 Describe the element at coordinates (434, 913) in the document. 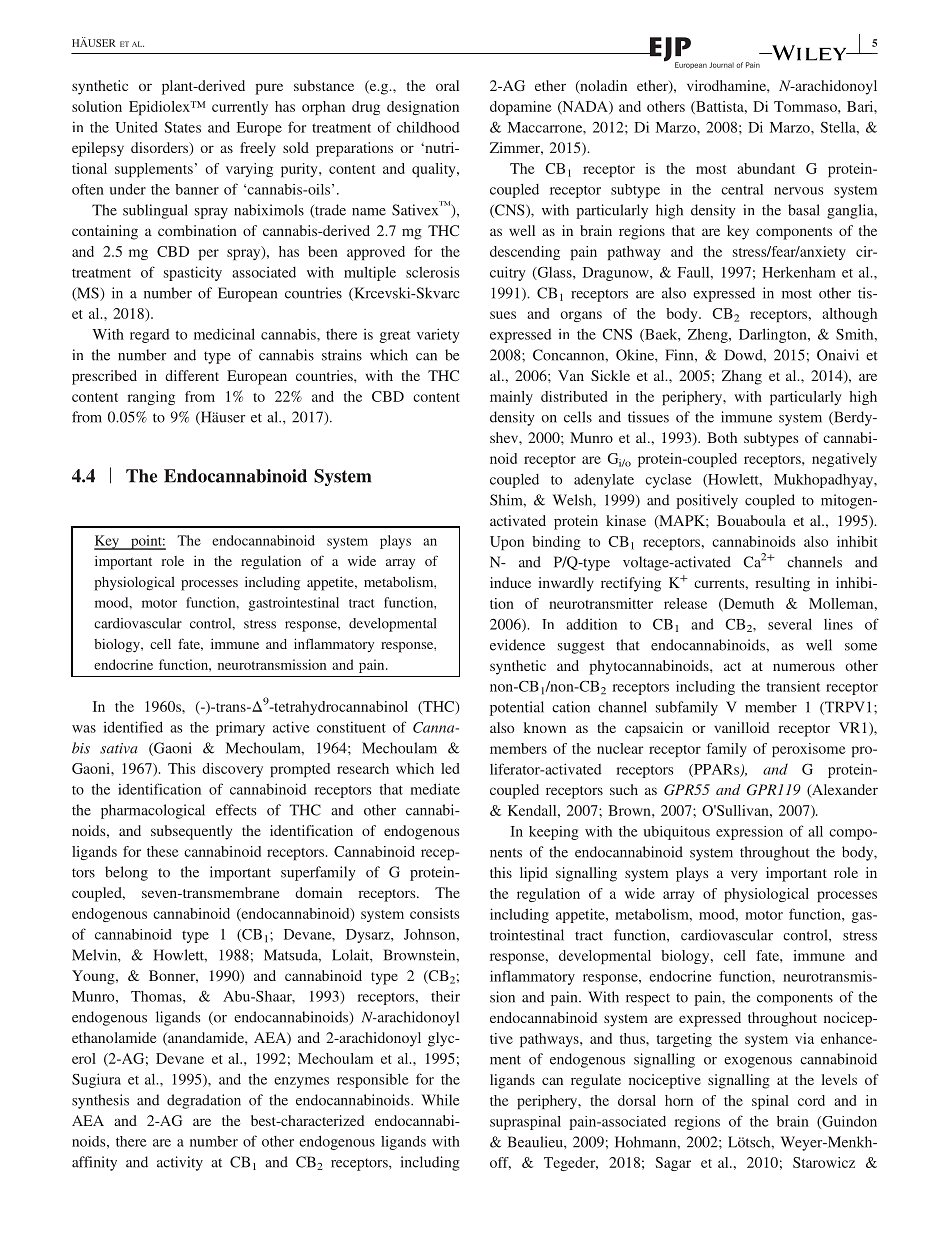

I see `consists` at that location.
